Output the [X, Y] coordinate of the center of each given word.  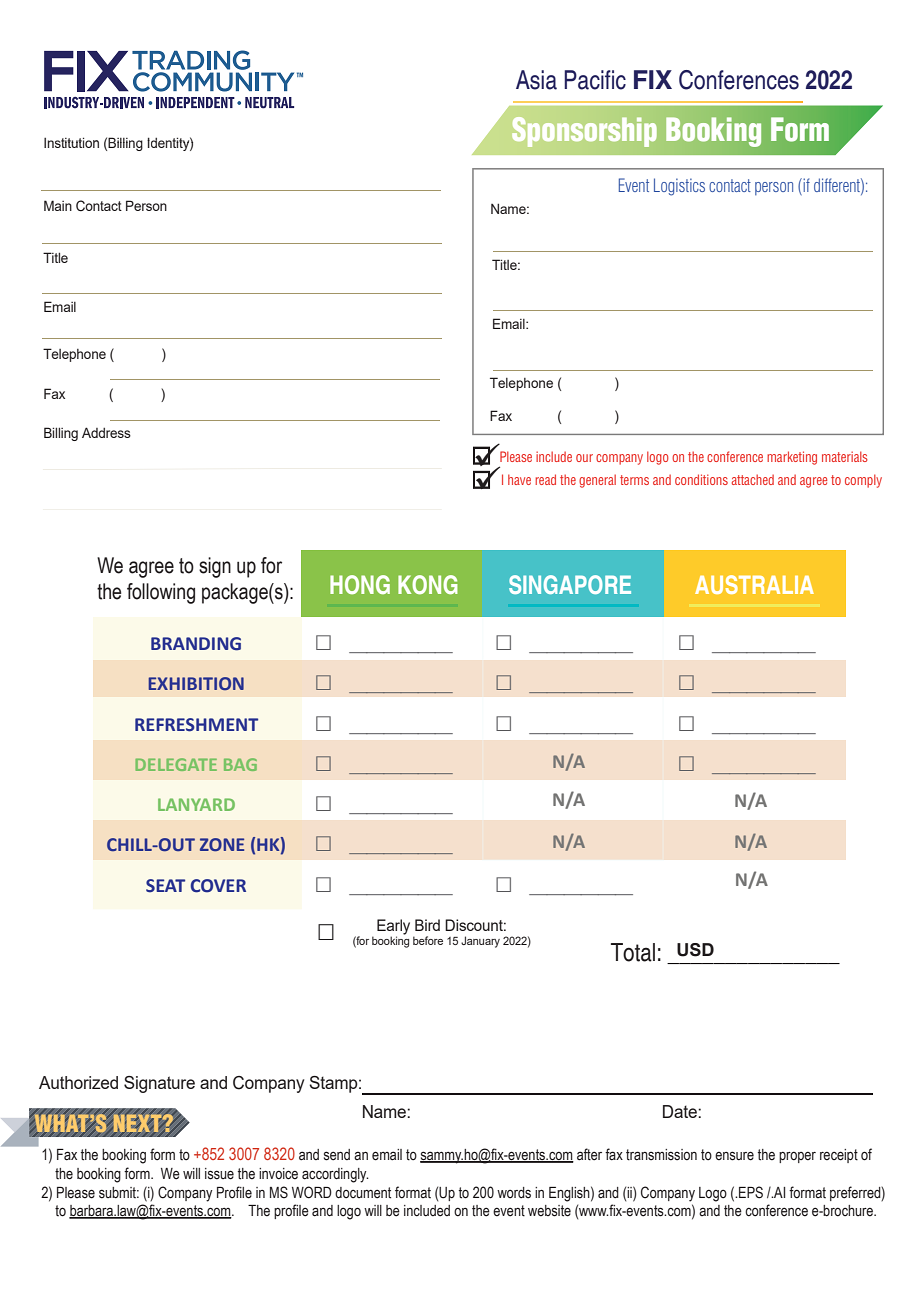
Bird [427, 925]
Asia [536, 80]
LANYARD [196, 804]
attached [753, 479]
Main [58, 205]
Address [106, 432]
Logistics [679, 187]
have [519, 479]
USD [695, 950]
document [363, 1193]
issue [219, 1174]
